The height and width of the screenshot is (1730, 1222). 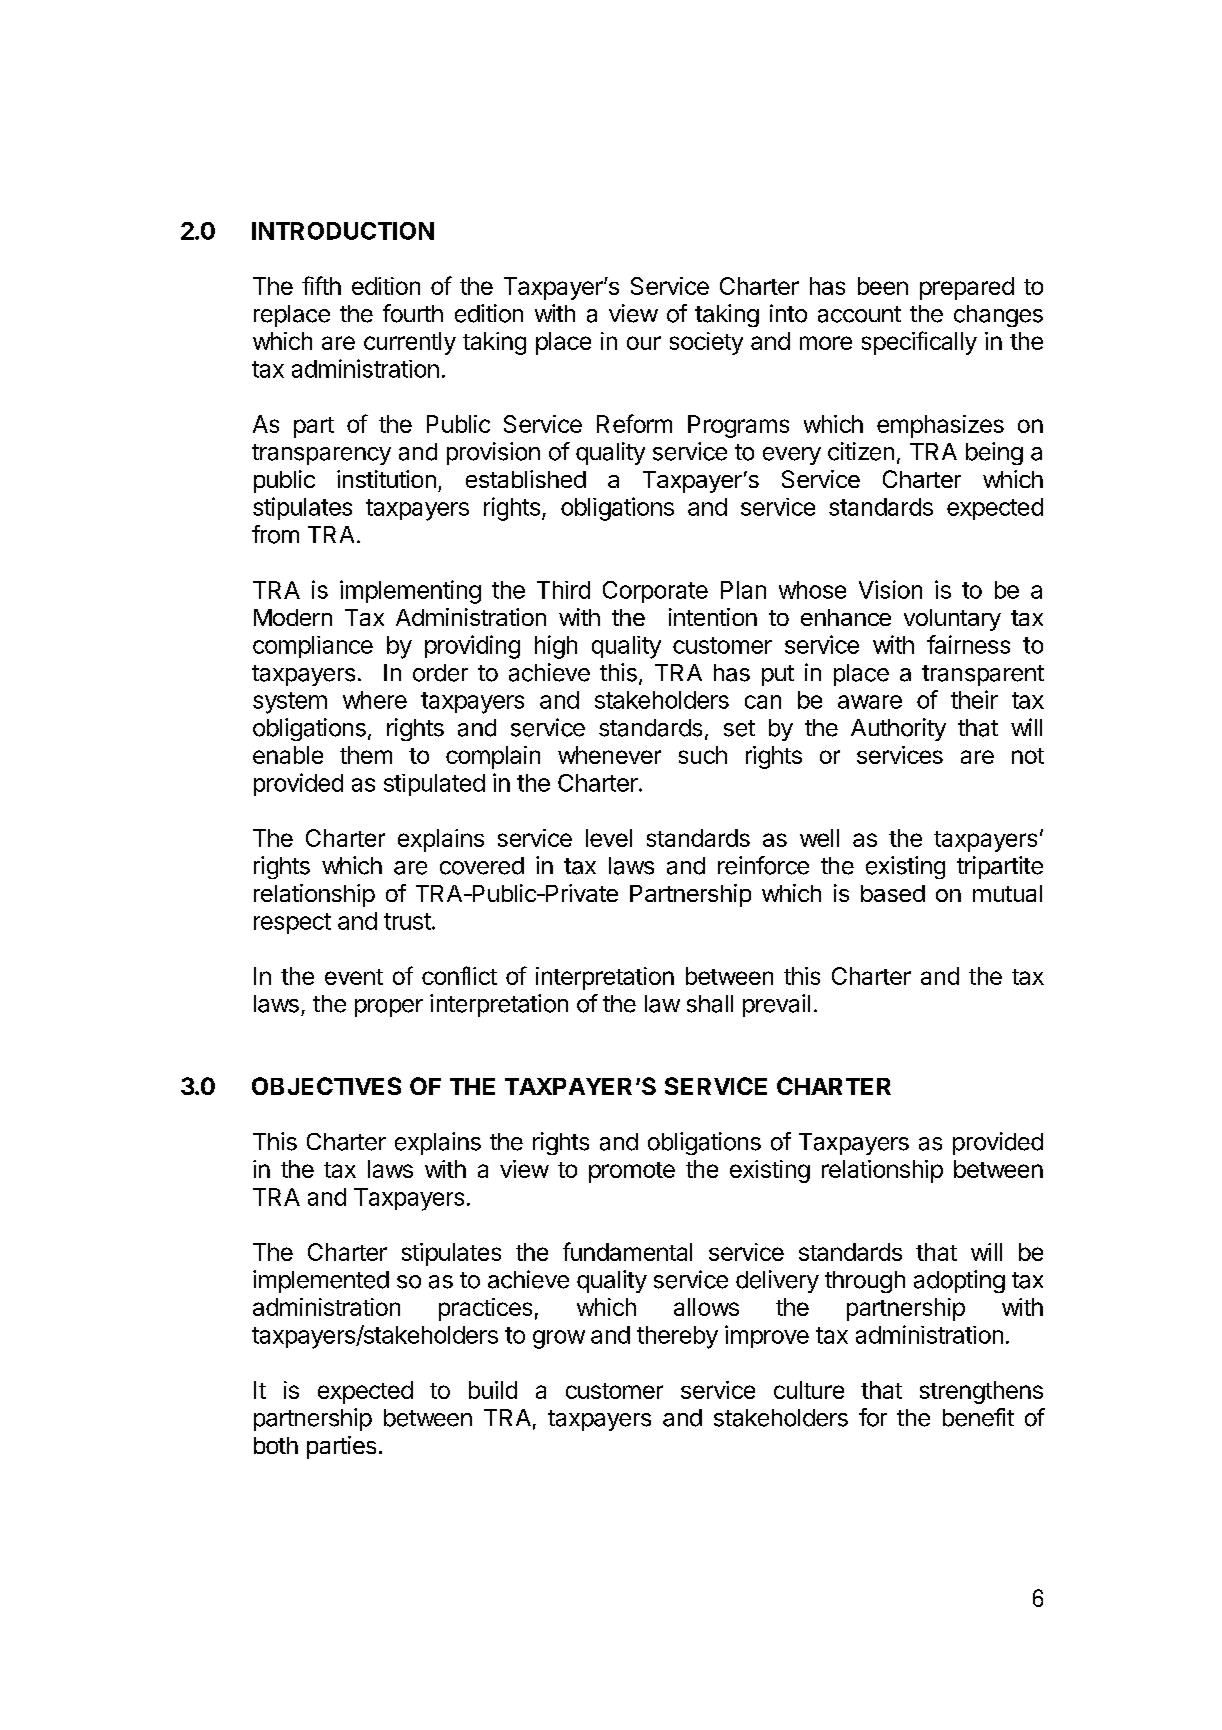 What do you see at coordinates (952, 620) in the screenshot?
I see `voluntary` at bounding box center [952, 620].
